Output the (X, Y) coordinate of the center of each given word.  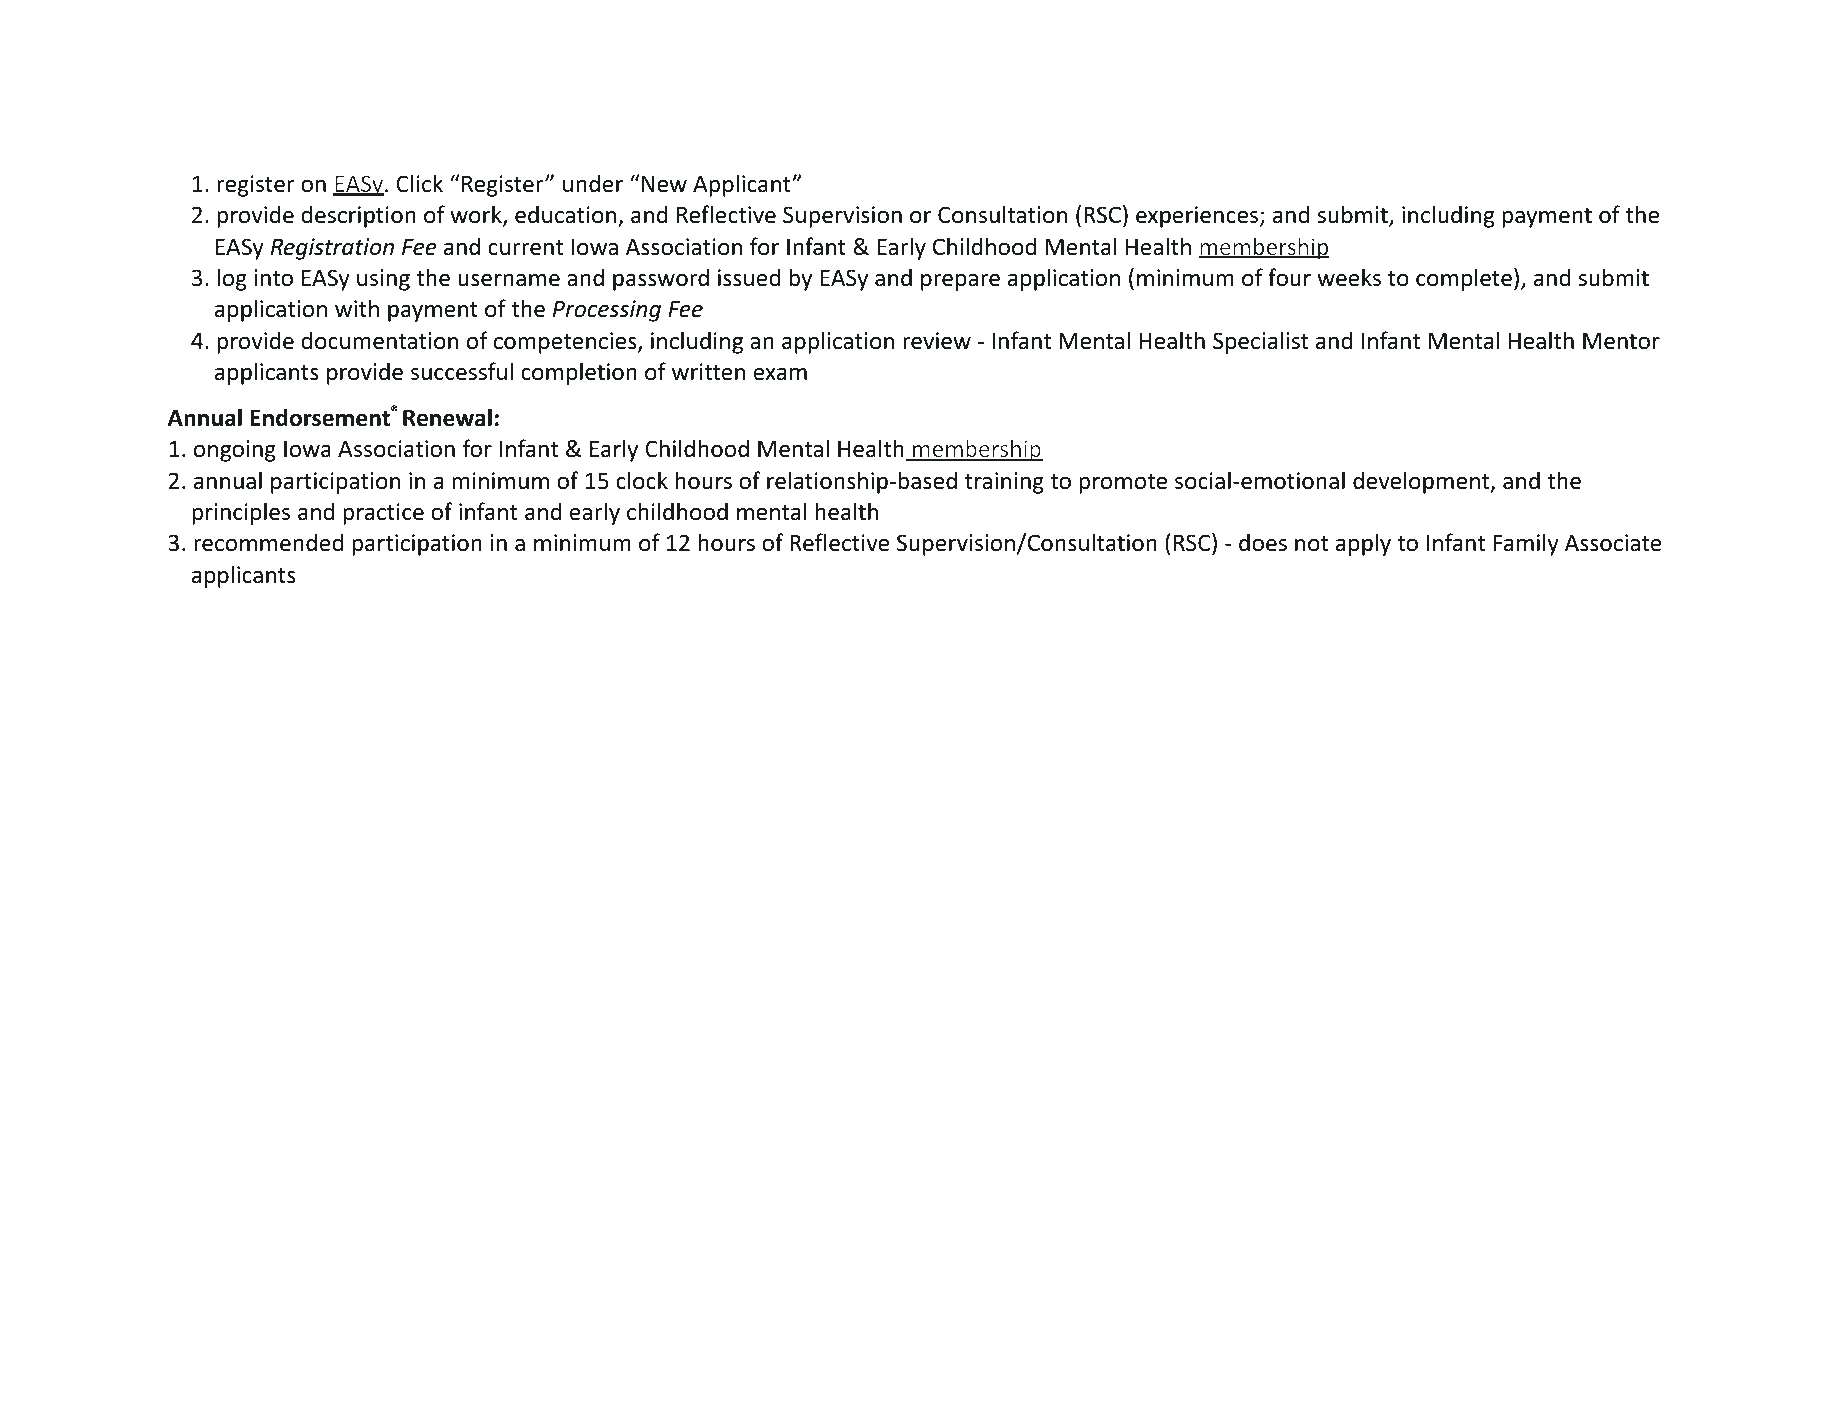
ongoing (235, 451)
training (1004, 483)
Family (1526, 544)
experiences (1198, 217)
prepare (960, 282)
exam (780, 374)
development (1422, 482)
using (383, 280)
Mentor (1621, 341)
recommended (268, 542)
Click (419, 183)
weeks (1349, 277)
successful (462, 371)
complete (1464, 279)
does (1263, 542)
